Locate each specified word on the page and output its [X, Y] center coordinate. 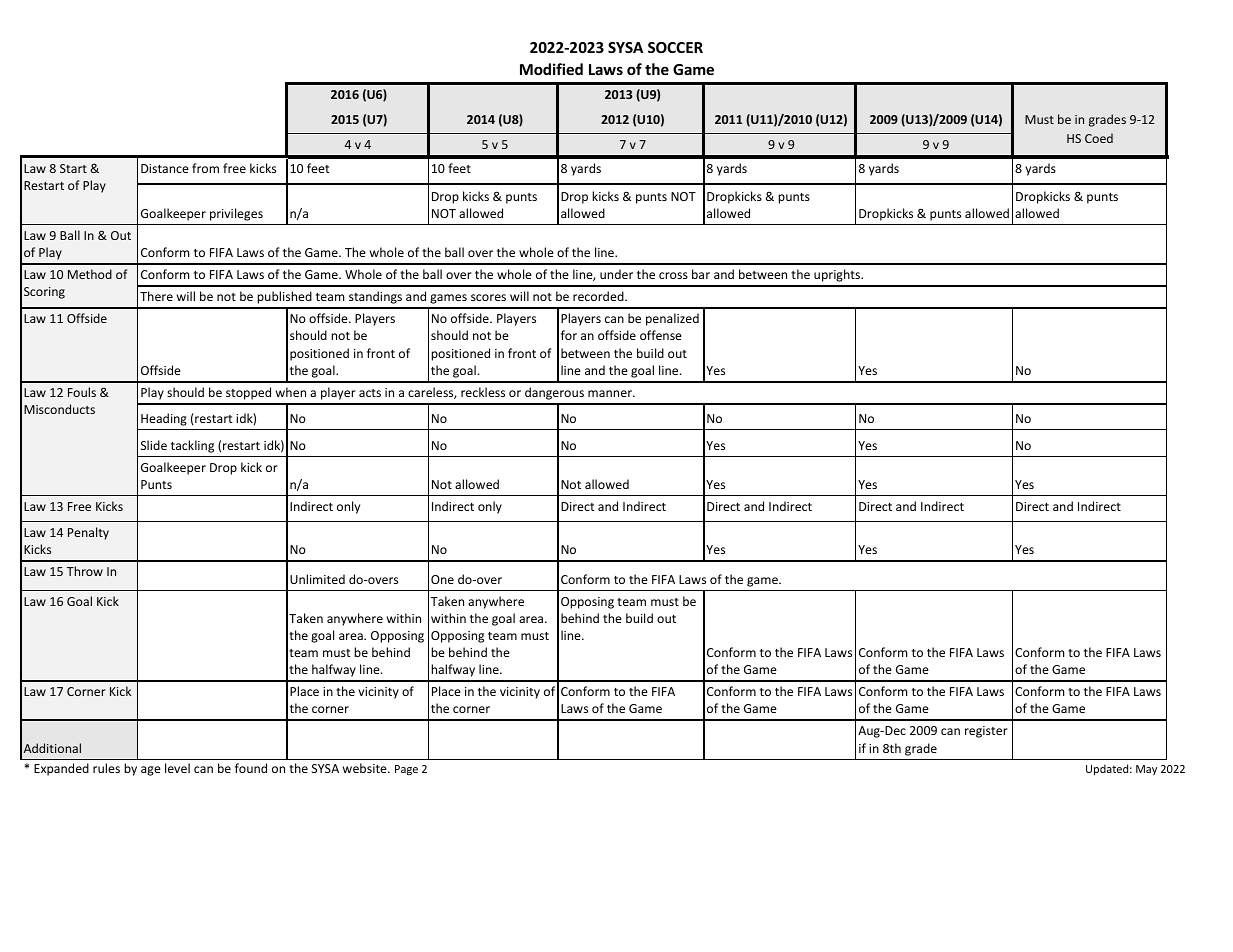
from [205, 168]
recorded [599, 296]
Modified [551, 69]
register [986, 732]
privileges [236, 214]
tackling [192, 446]
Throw [85, 571]
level [177, 768]
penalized [672, 319]
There [156, 296]
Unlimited [317, 579]
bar [701, 274]
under [616, 274]
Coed [1099, 138]
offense [661, 335]
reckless [483, 392]
